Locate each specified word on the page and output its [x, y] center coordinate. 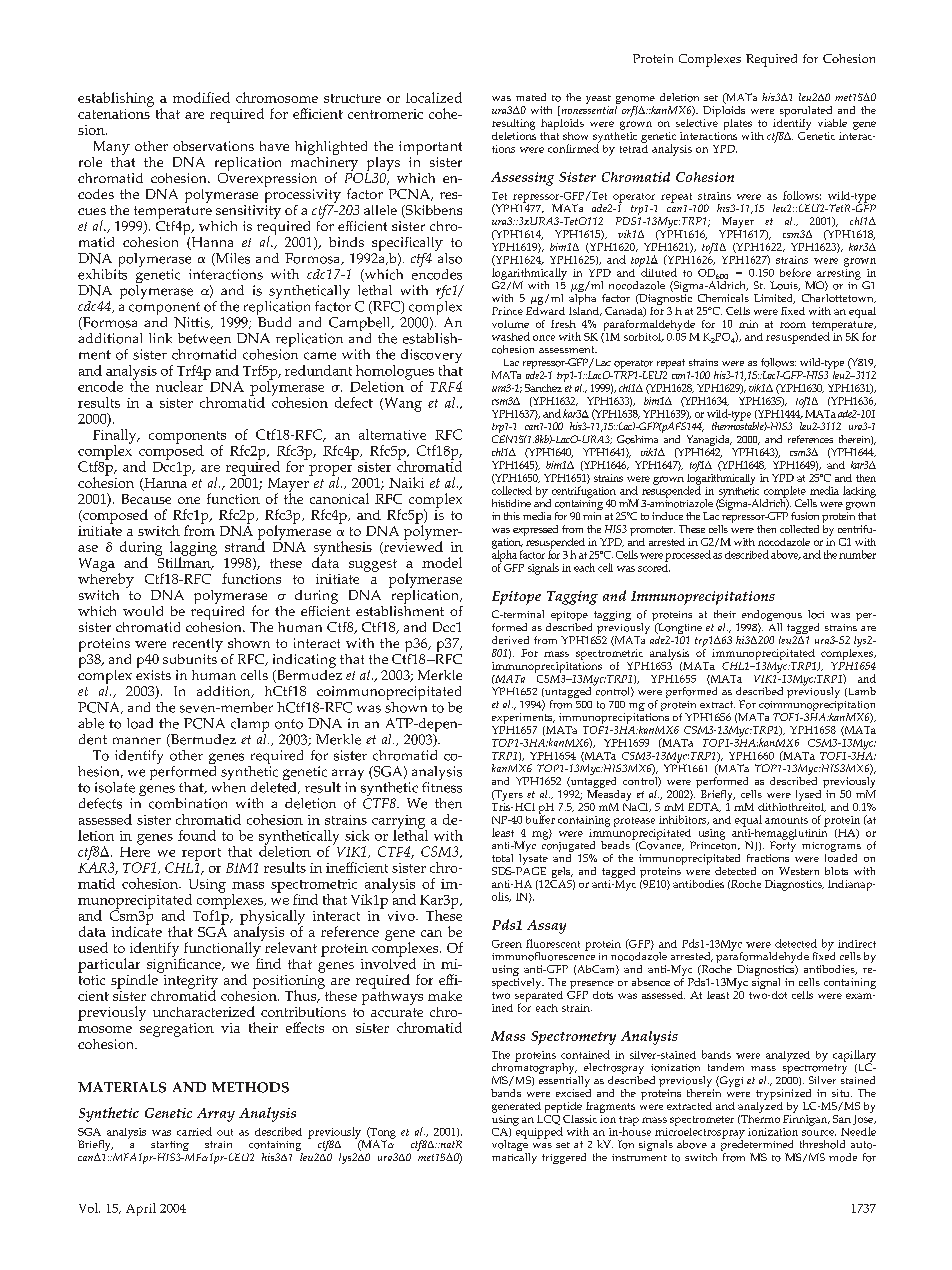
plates [738, 124]
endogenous [772, 617]
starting [170, 1147]
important [430, 148]
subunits [190, 657]
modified [201, 97]
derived [510, 640]
